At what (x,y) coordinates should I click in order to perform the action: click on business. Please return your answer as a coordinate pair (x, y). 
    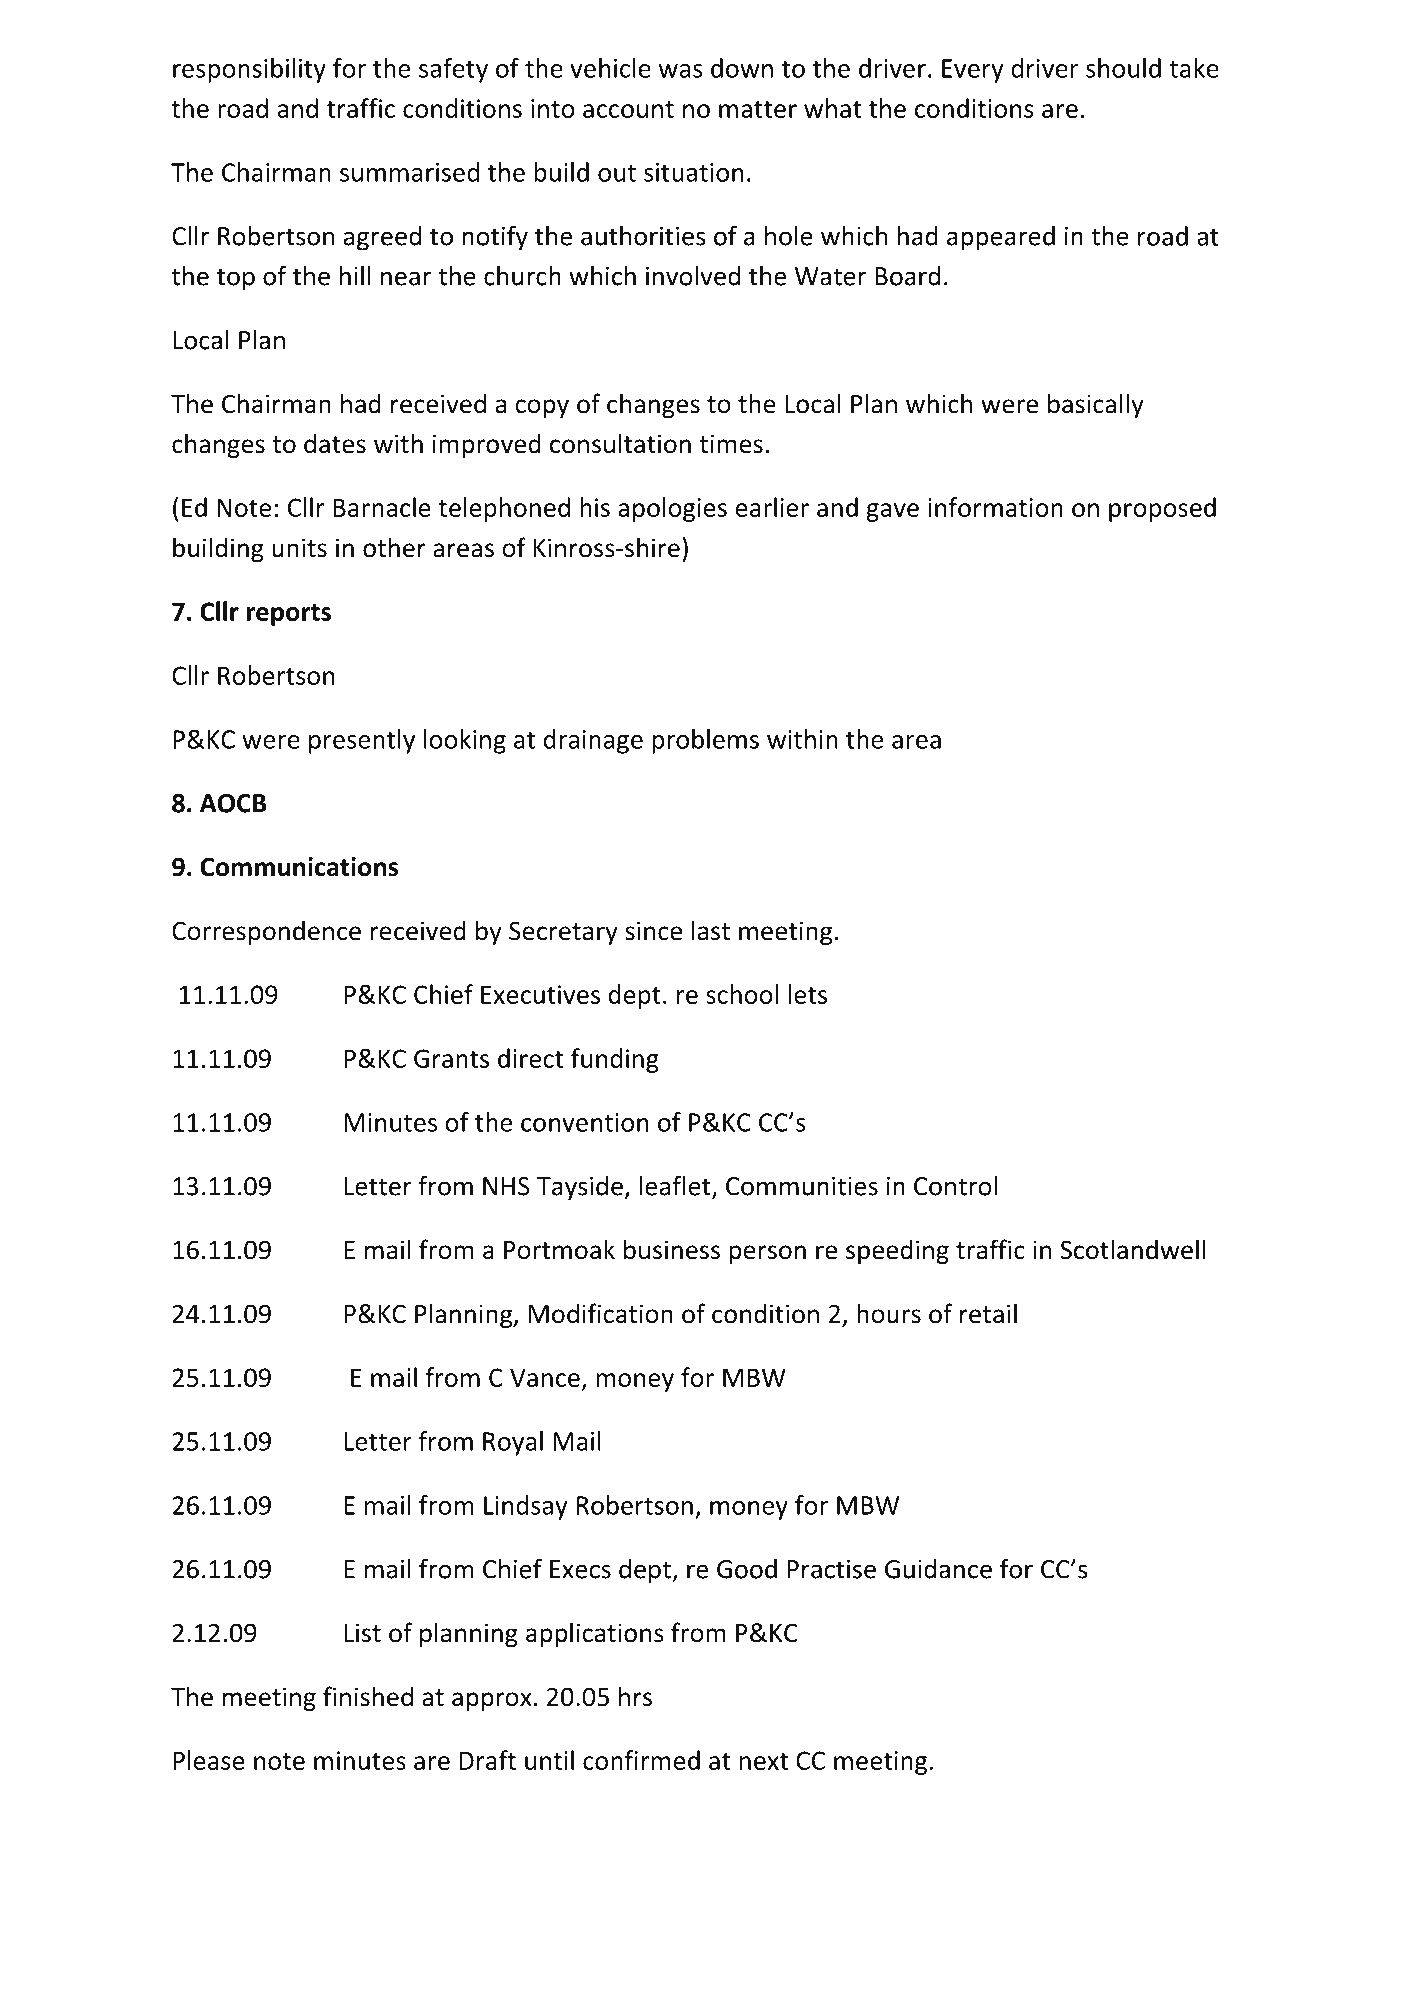
    Looking at the image, I should click on (672, 1249).
